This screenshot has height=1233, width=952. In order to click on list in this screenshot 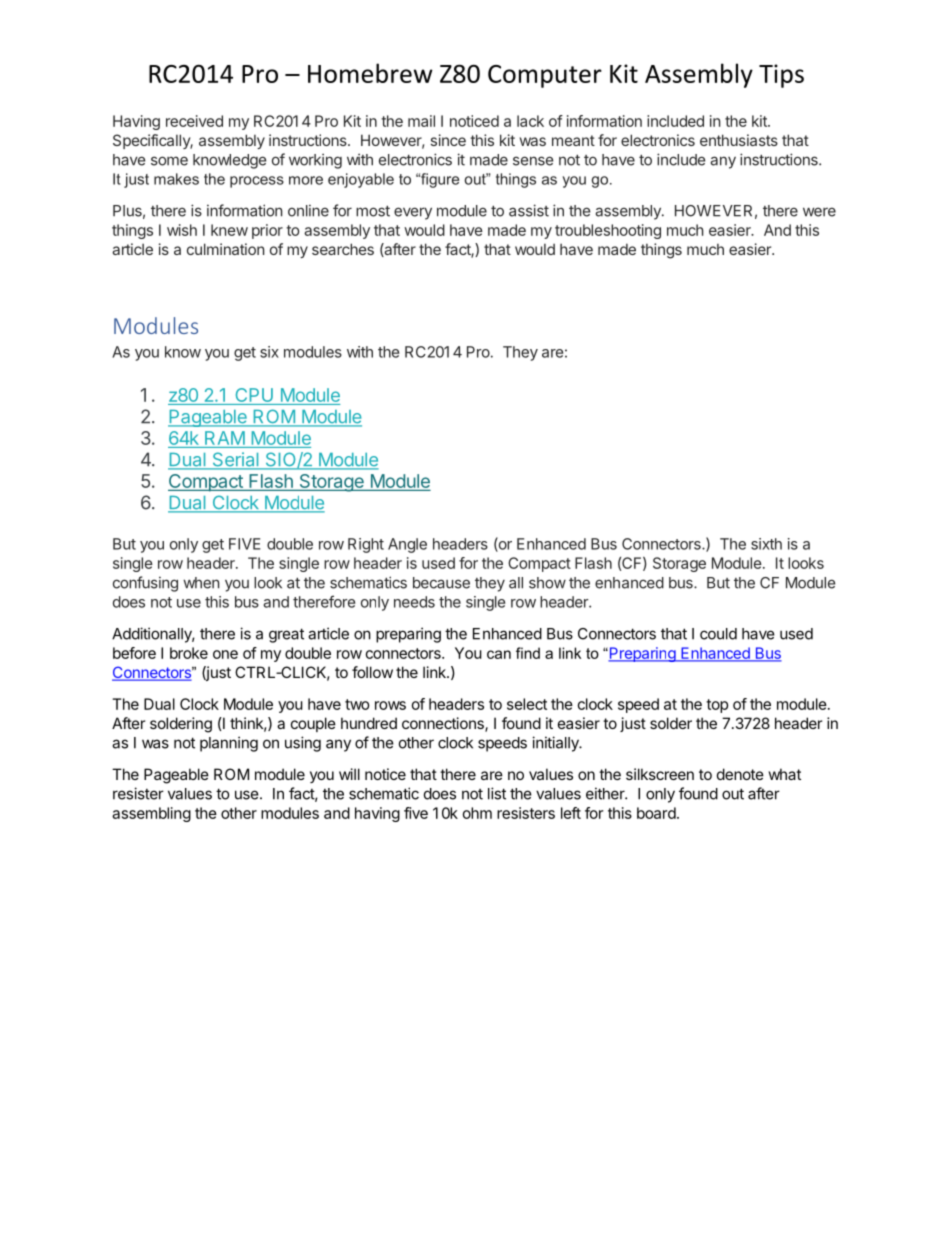, I will do `click(497, 793)`.
